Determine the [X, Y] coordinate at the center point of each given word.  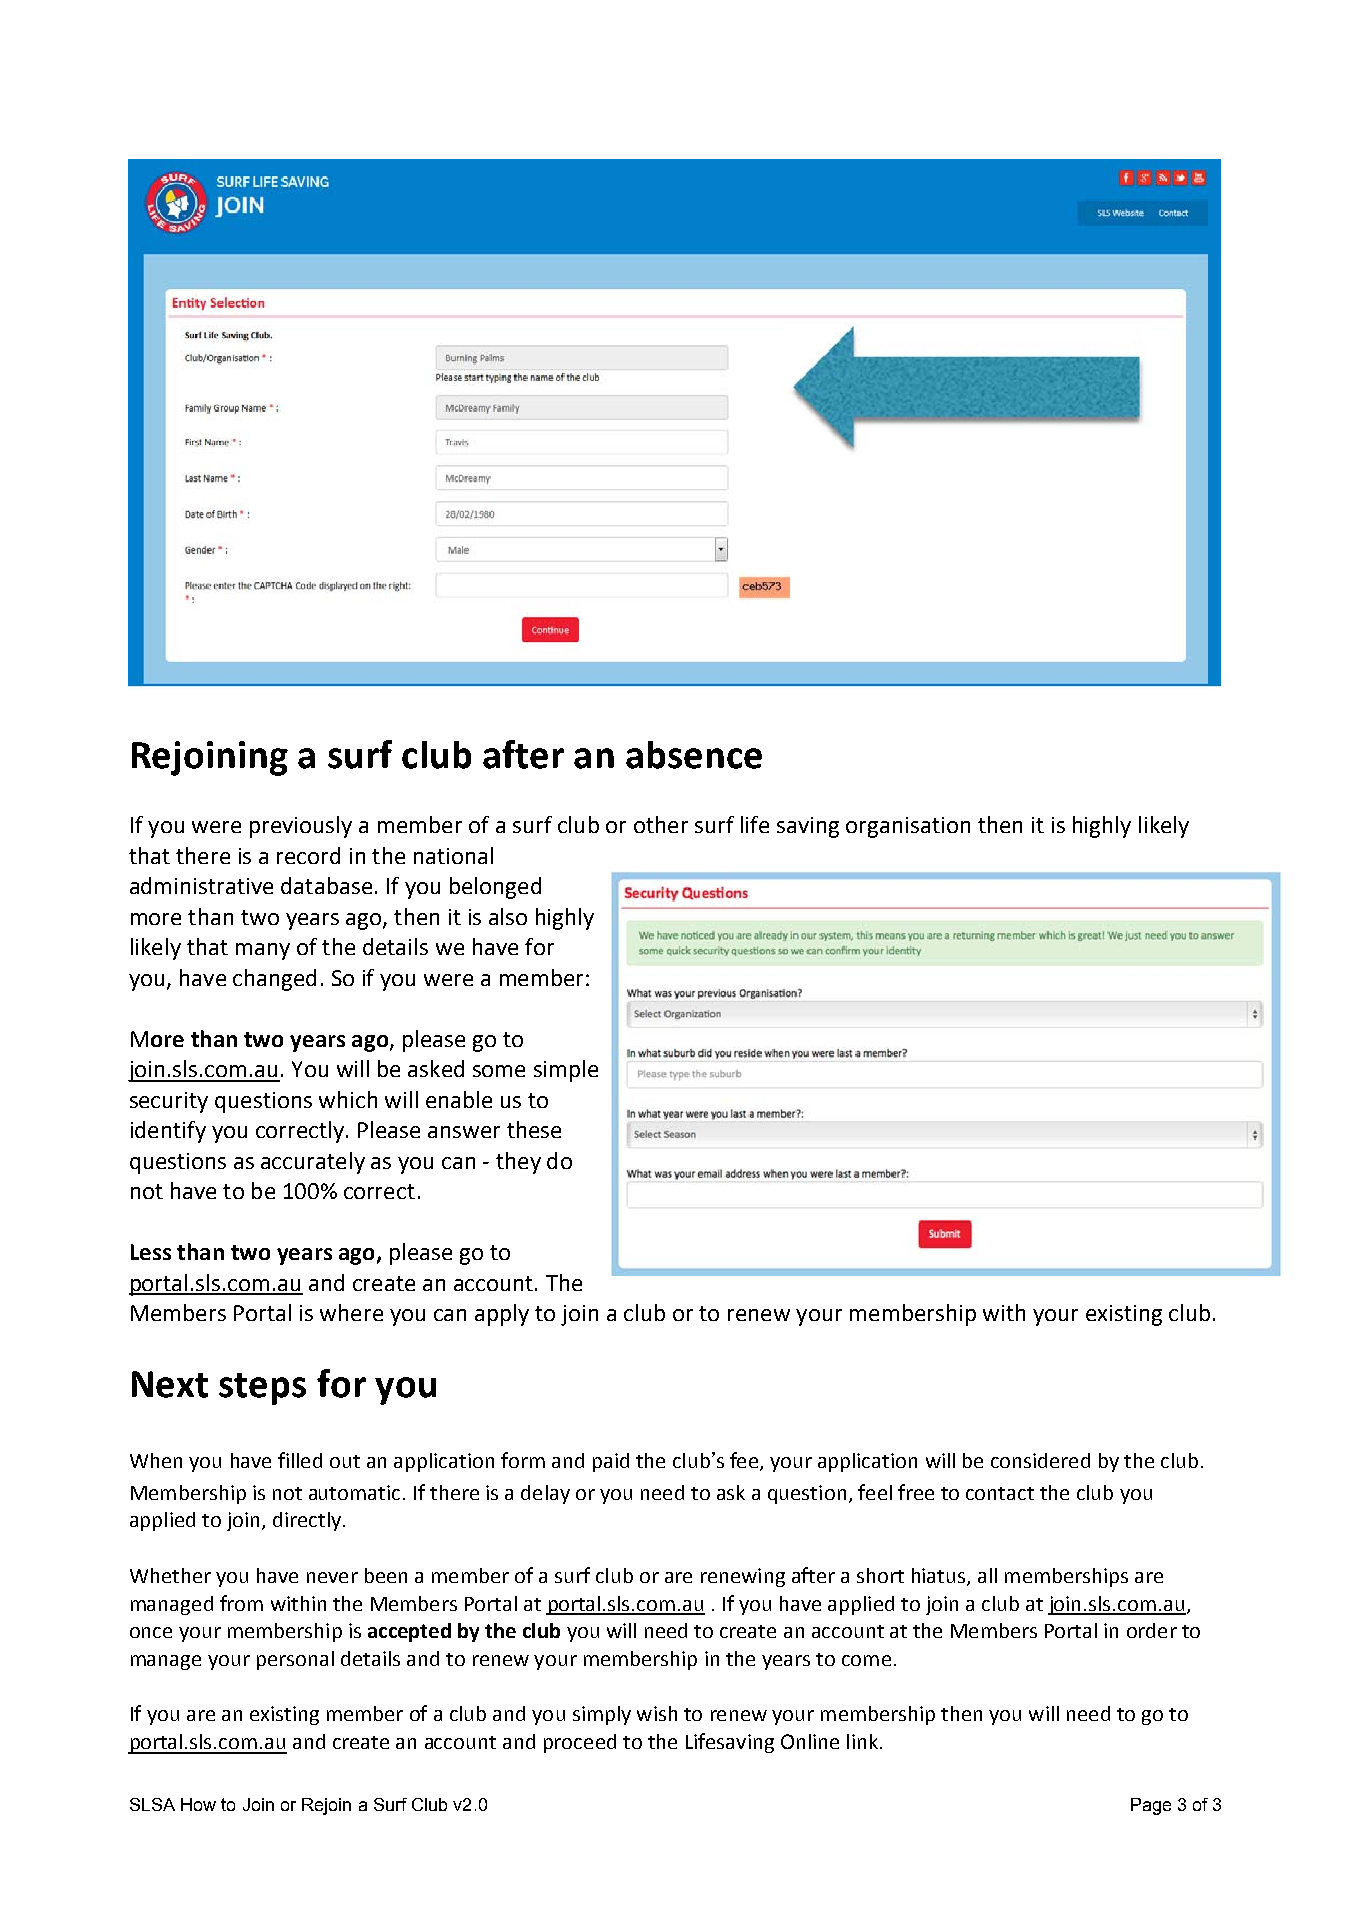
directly [307, 1521]
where [351, 1312]
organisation [908, 827]
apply [502, 1315]
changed [274, 980]
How [198, 1804]
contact [1000, 1493]
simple [566, 1071]
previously [301, 827]
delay [545, 1494]
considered [1040, 1460]
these [534, 1129]
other [661, 824]
